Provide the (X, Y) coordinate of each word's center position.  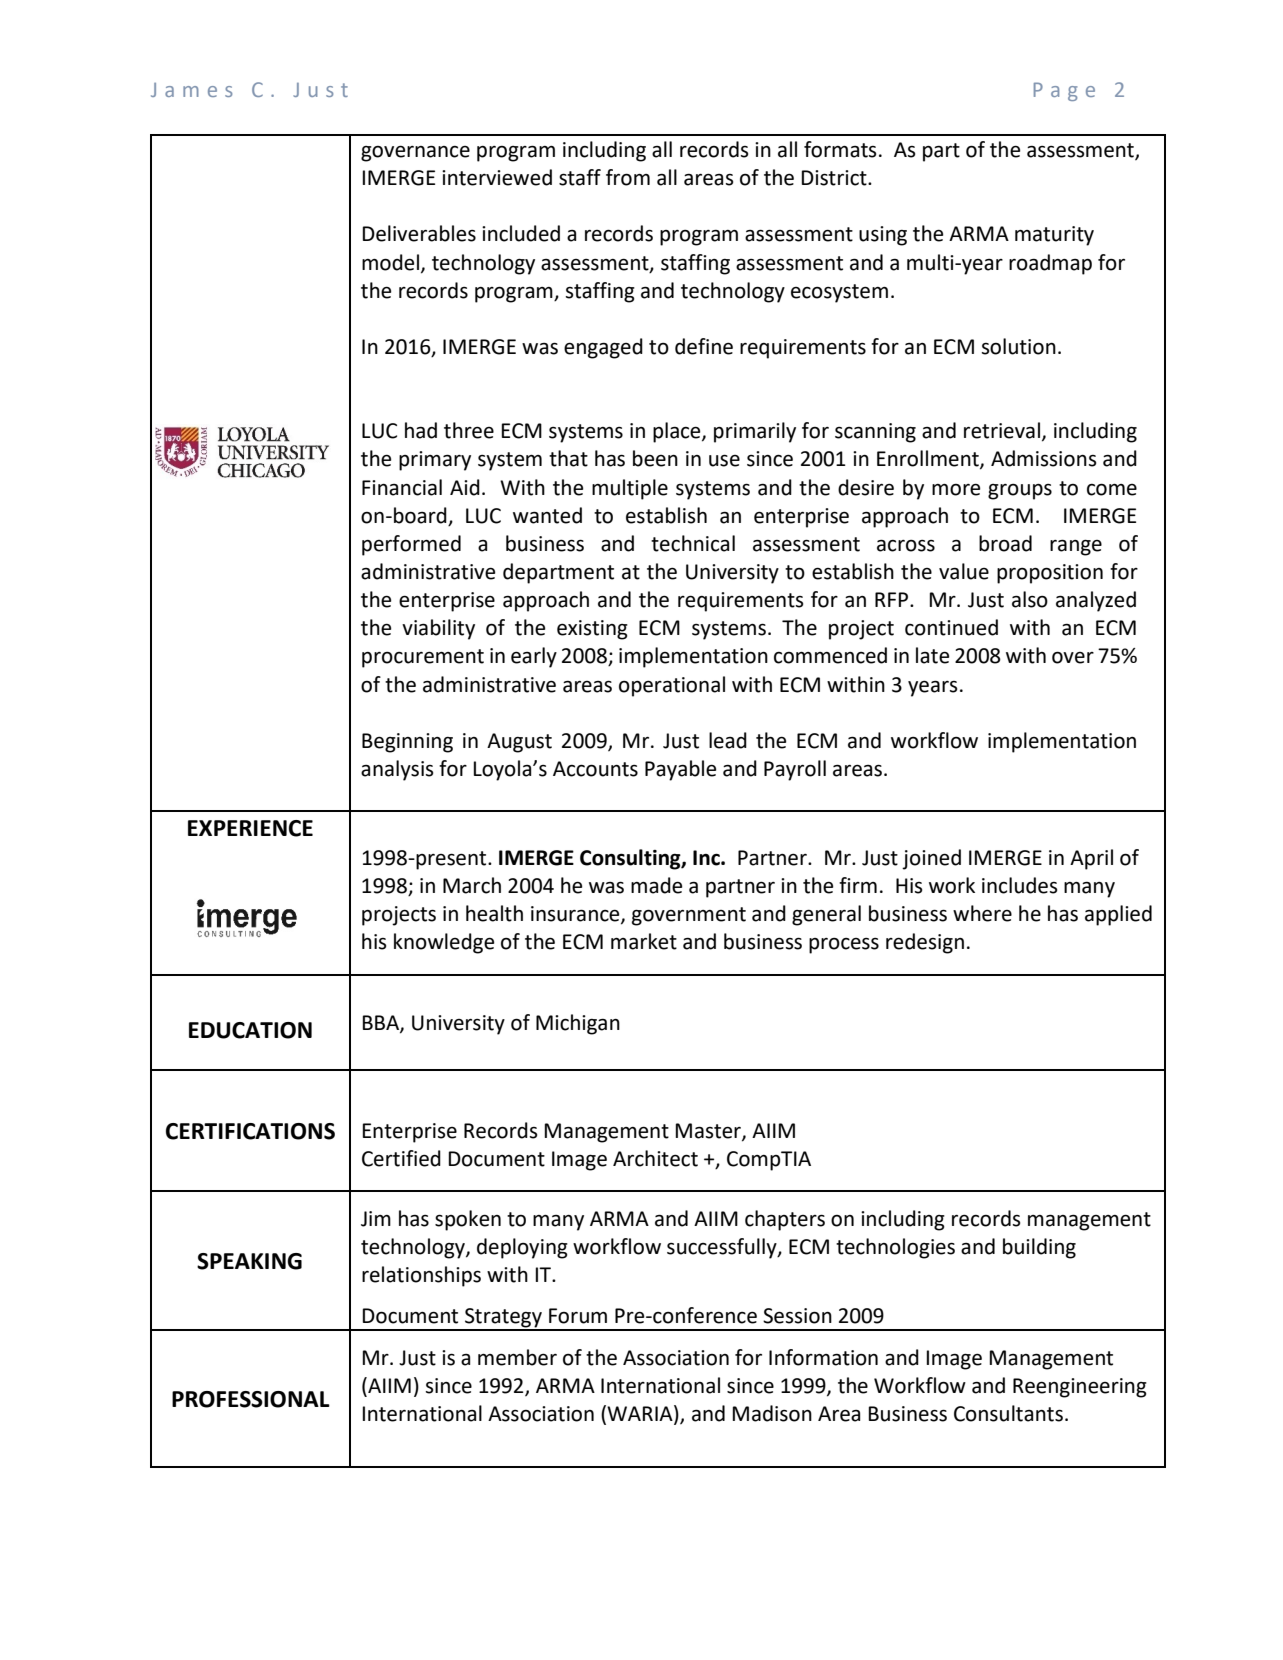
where (982, 913)
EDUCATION (250, 1030)
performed (411, 545)
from (628, 177)
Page (1064, 91)
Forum (578, 1316)
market (644, 941)
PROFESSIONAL (251, 1399)
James (191, 90)
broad (1005, 543)
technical (693, 543)
